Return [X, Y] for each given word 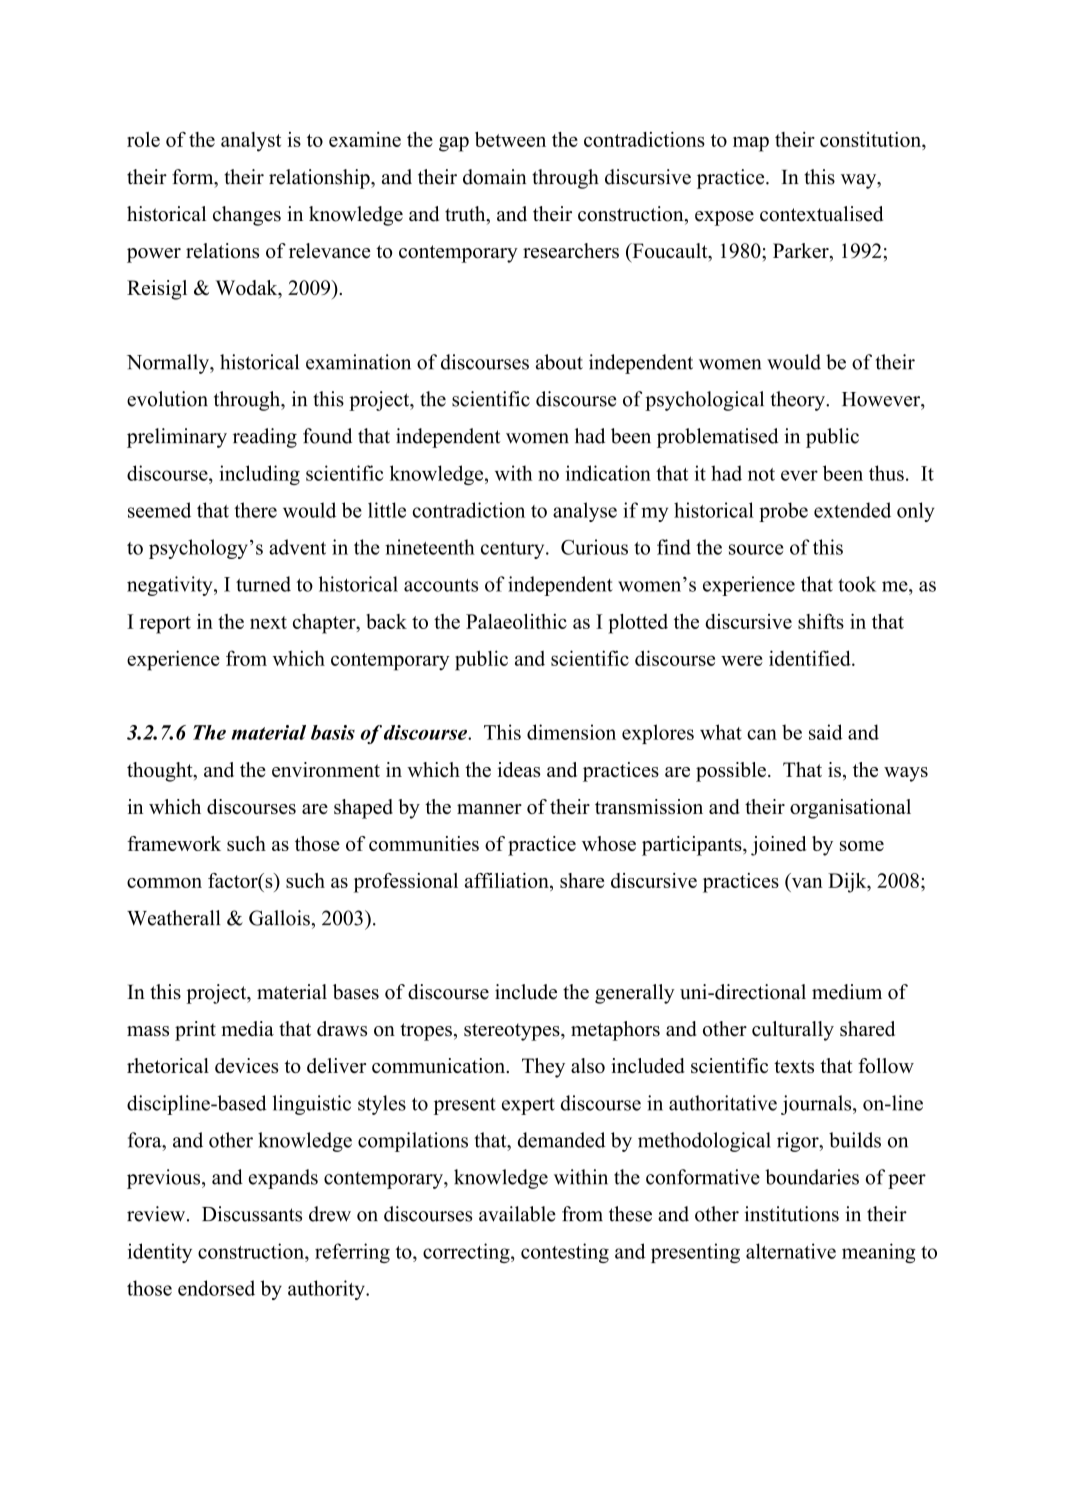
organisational [850, 809]
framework [174, 843]
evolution [167, 399]
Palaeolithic [516, 621]
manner [489, 809]
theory [799, 401]
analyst [251, 142]
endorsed [216, 1288]
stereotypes [513, 1032]
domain [495, 177]
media [247, 1029]
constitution [871, 139]
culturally [793, 1031]
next [268, 622]
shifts [821, 621]
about [559, 362]
